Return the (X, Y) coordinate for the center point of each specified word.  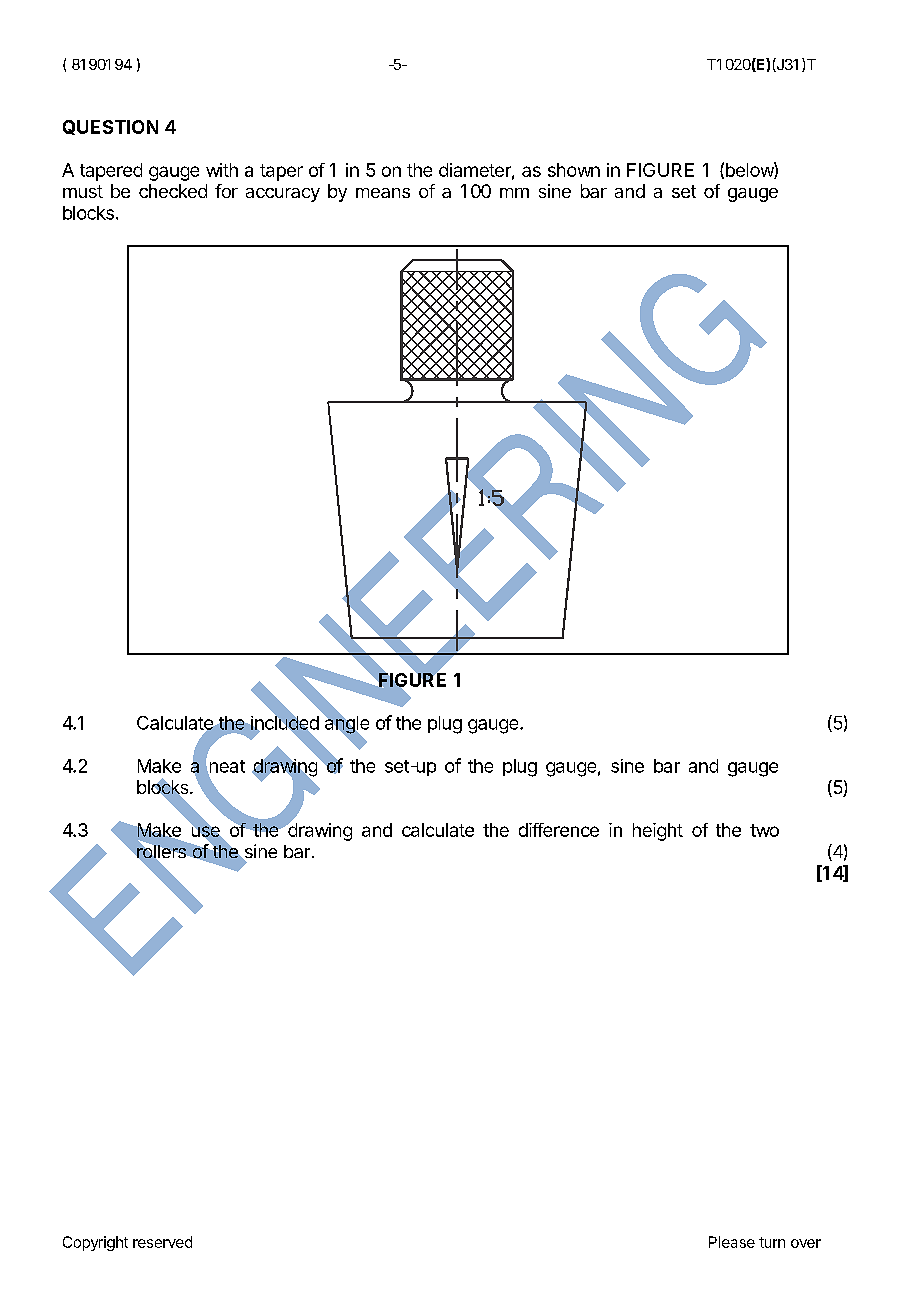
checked (173, 191)
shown (574, 170)
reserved (162, 1242)
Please (732, 1242)
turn (772, 1242)
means (383, 193)
